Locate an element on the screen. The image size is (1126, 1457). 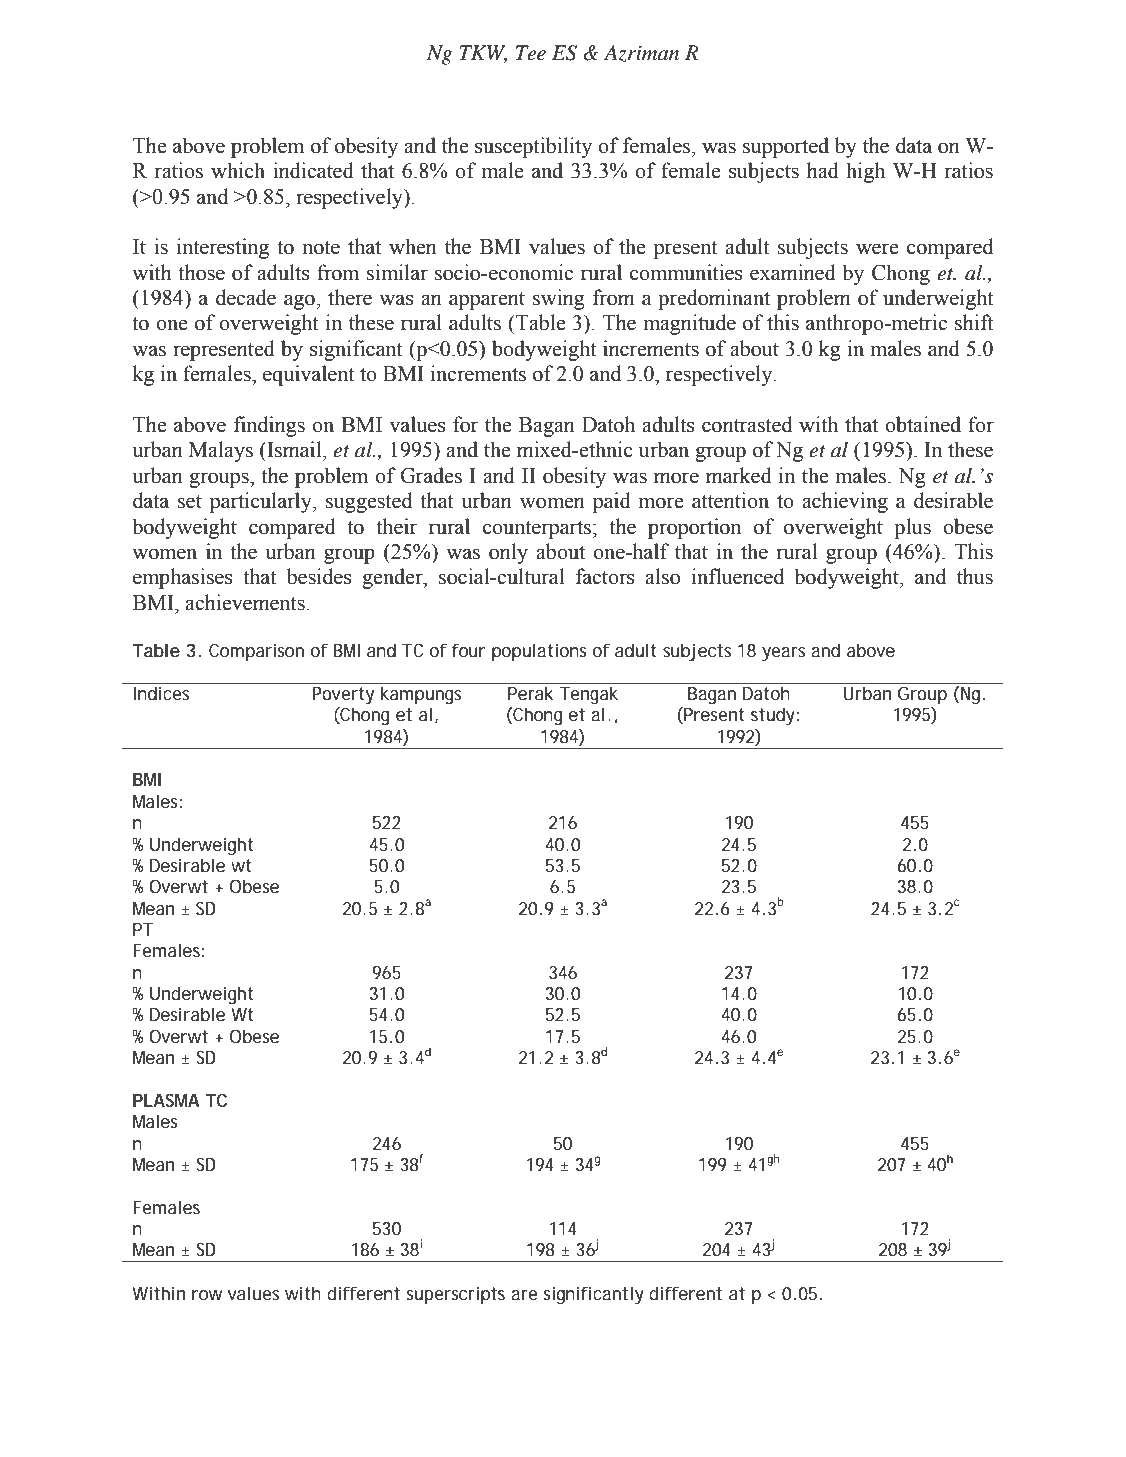
findings is located at coordinates (269, 426).
